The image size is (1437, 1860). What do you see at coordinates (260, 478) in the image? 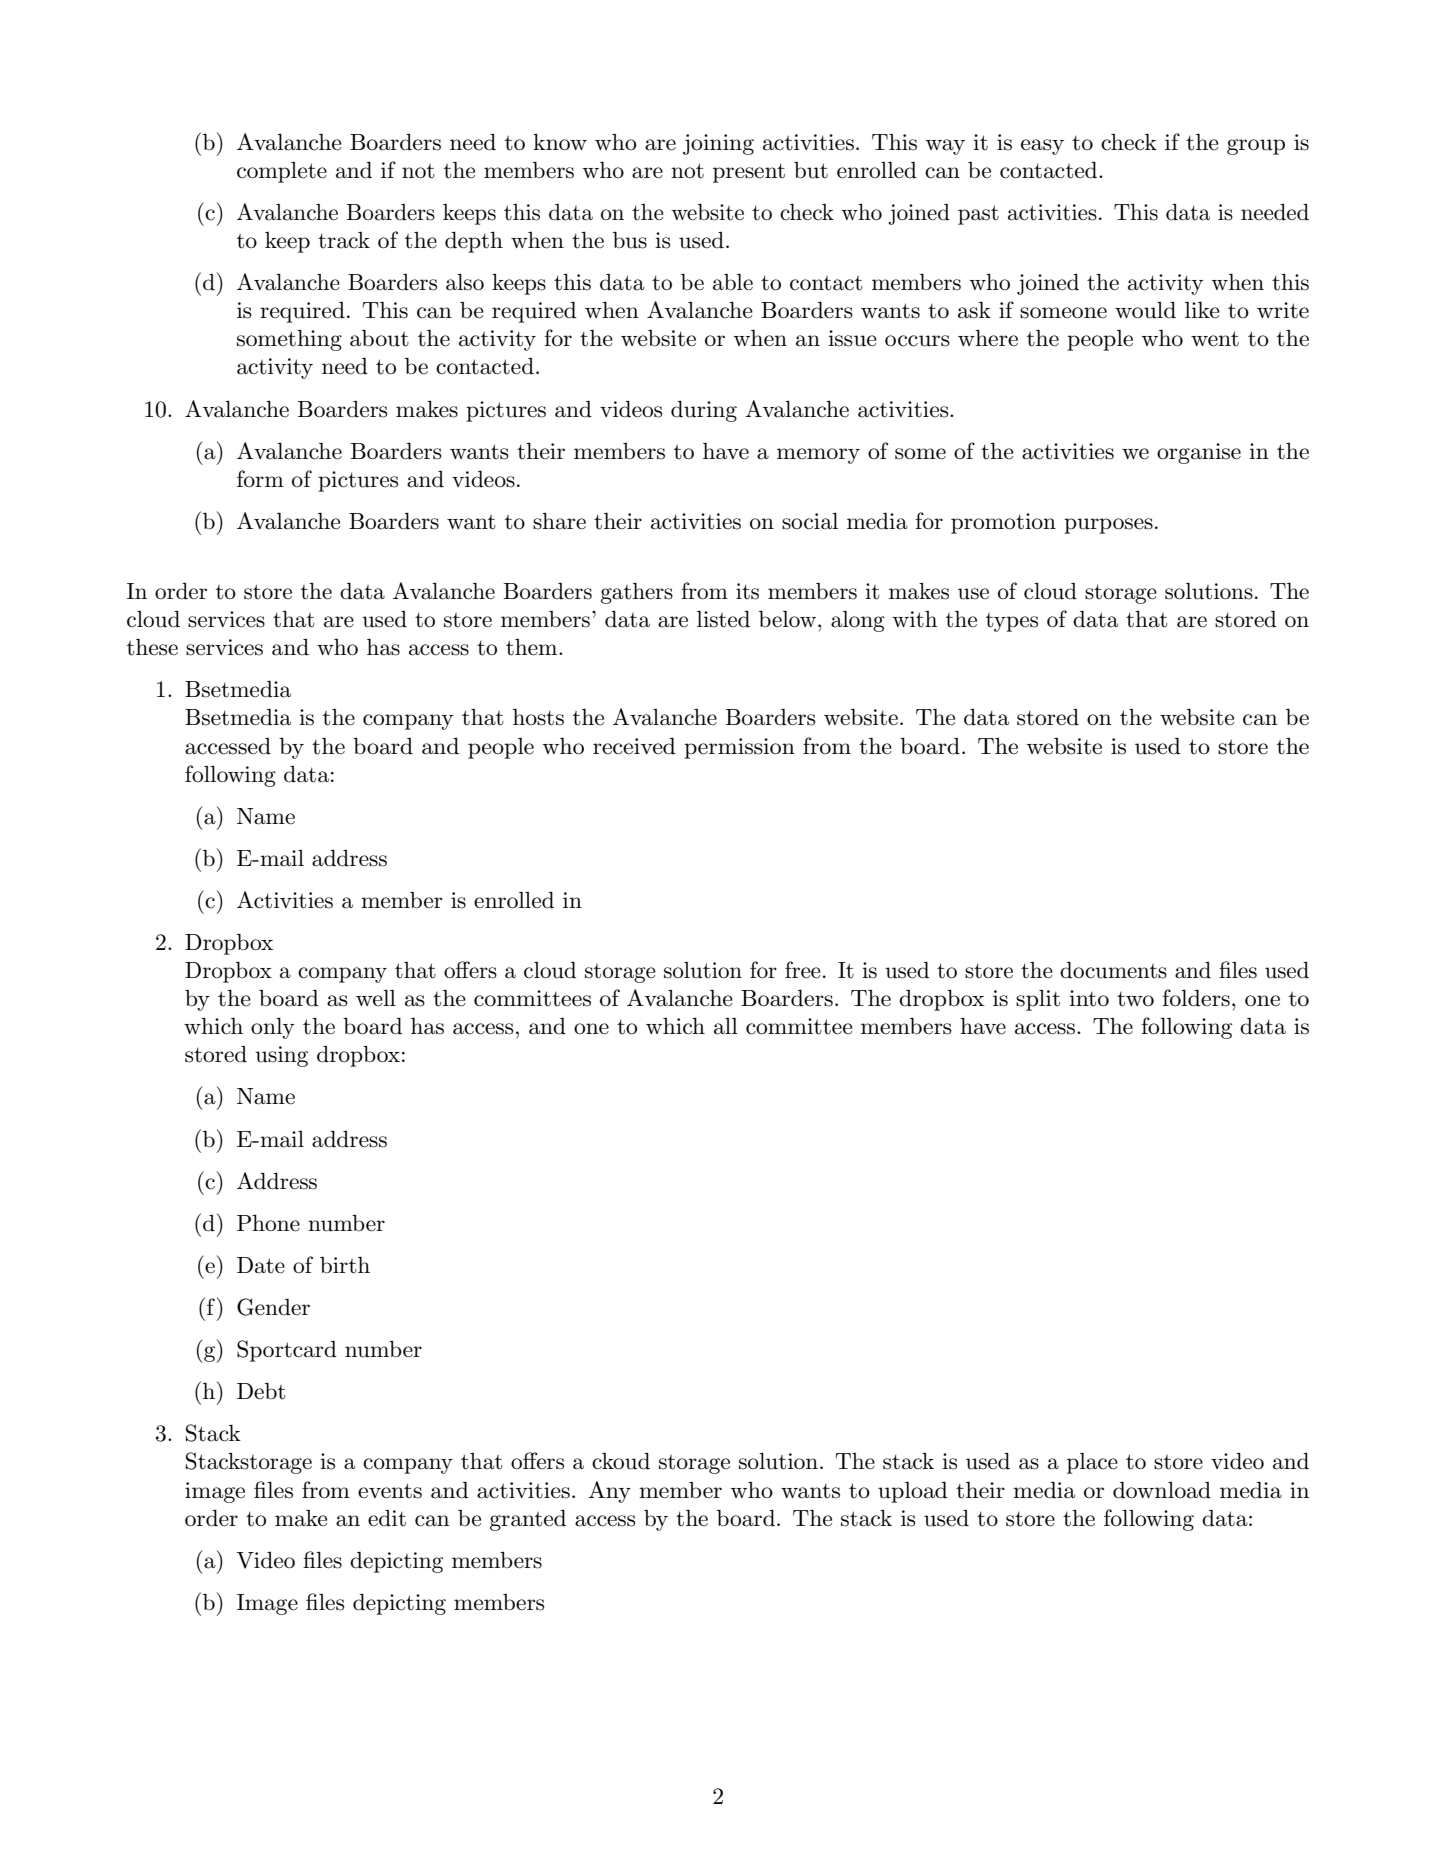
I see `form` at bounding box center [260, 478].
